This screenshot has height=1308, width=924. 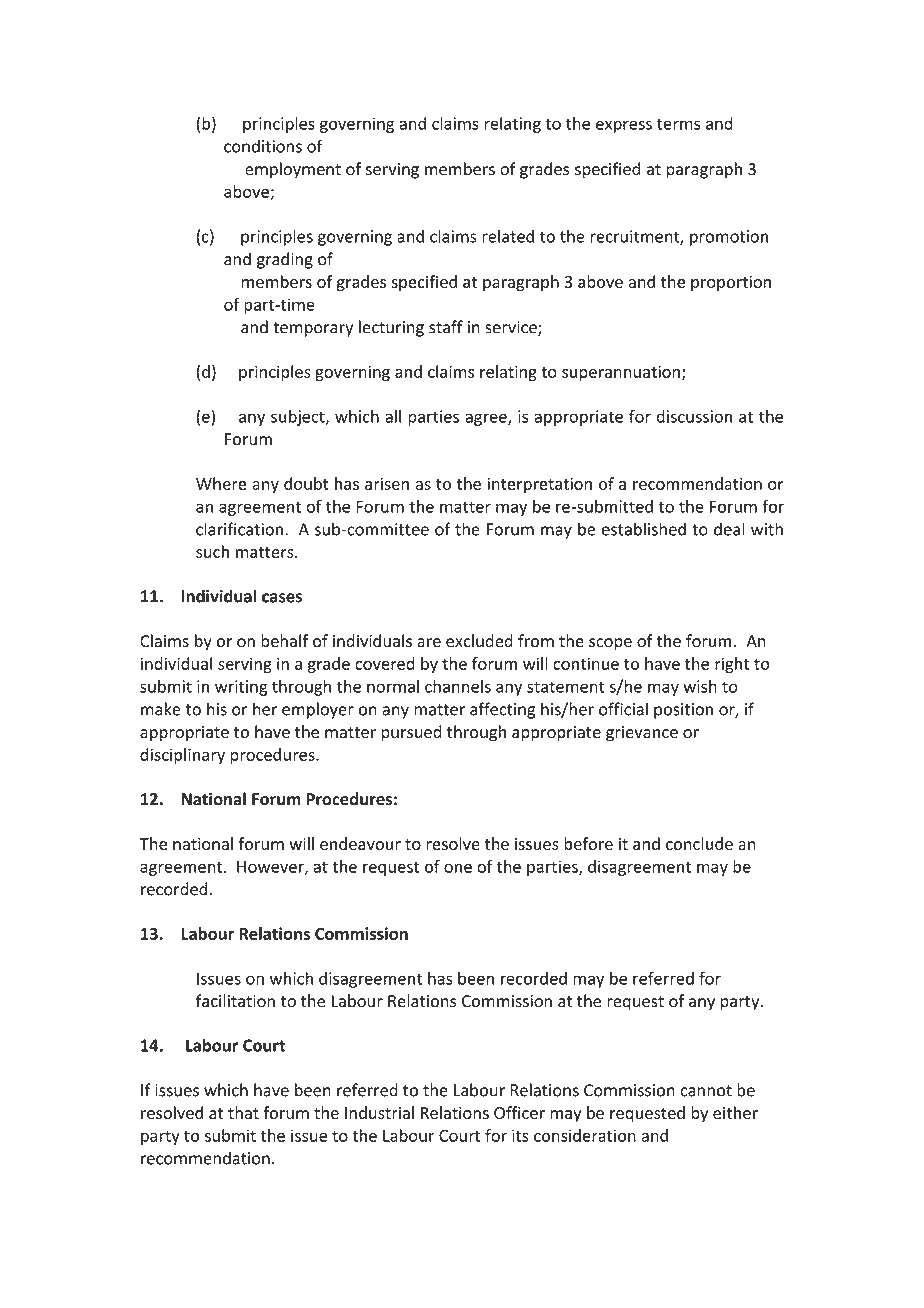 I want to click on conditions, so click(x=263, y=146).
